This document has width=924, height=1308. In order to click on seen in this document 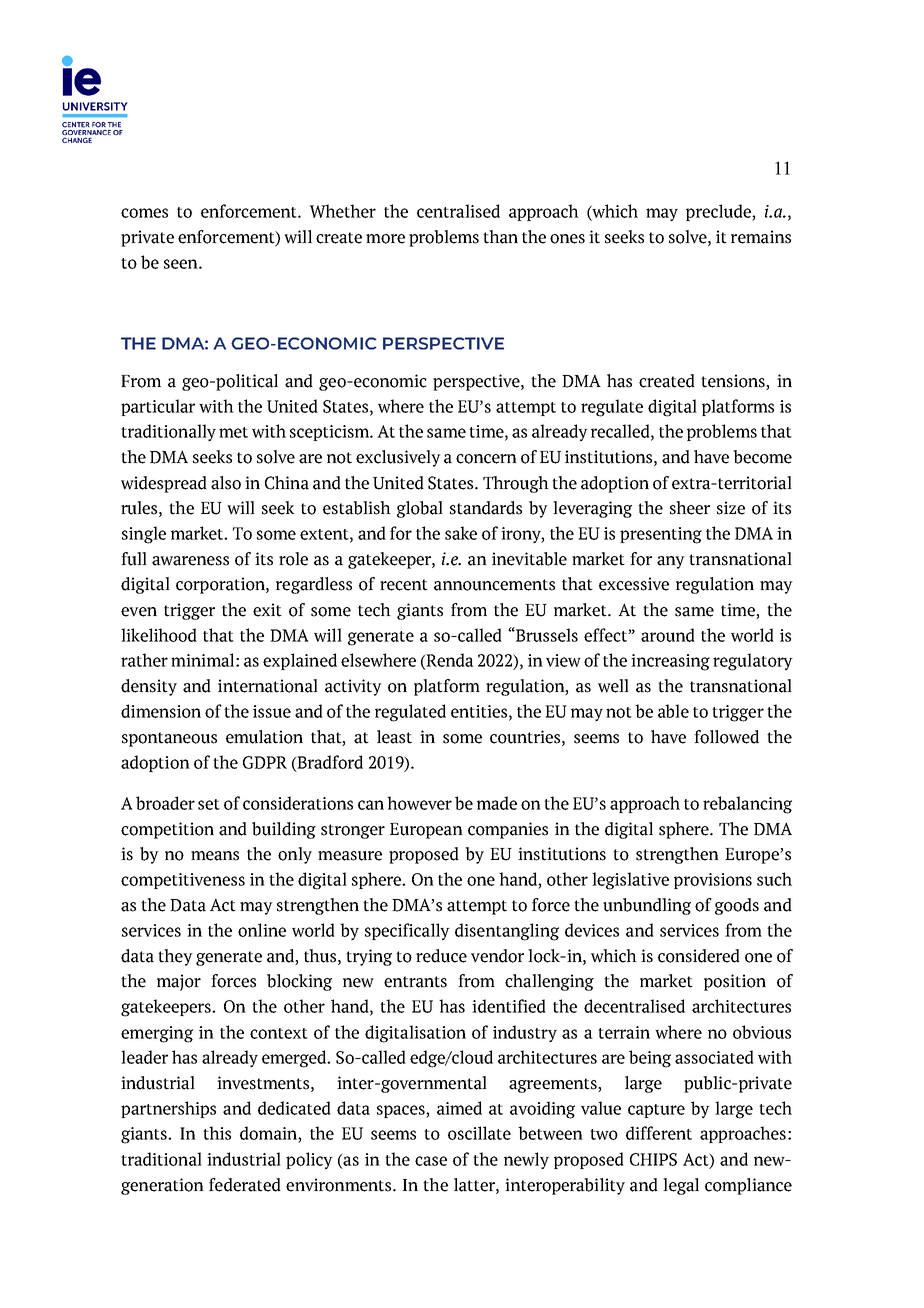, I will do `click(182, 264)`.
